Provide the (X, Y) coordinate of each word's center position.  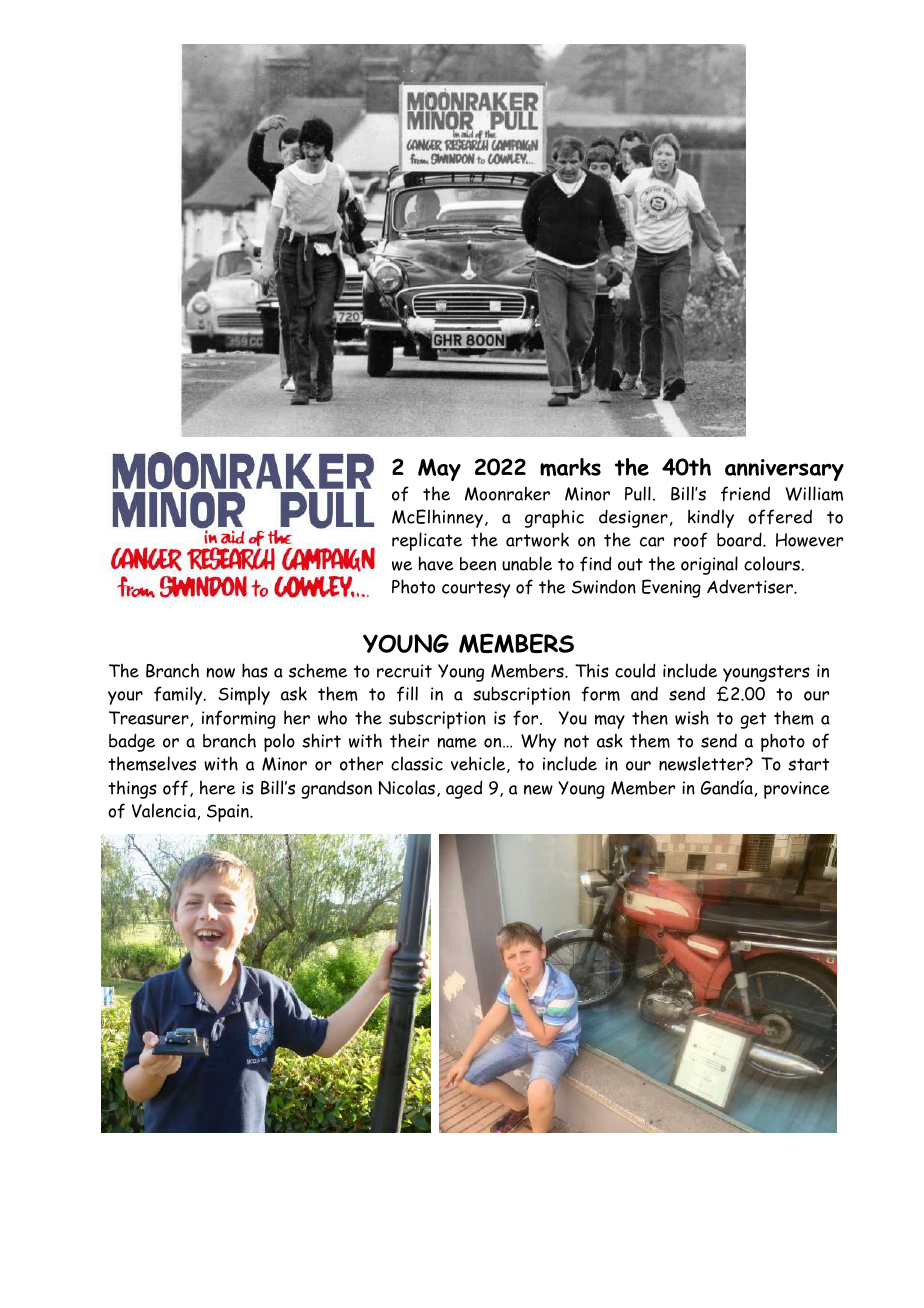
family (179, 695)
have (435, 563)
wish (692, 717)
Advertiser (751, 587)
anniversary (784, 470)
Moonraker (507, 493)
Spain (229, 813)
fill (407, 694)
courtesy (476, 589)
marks (570, 467)
